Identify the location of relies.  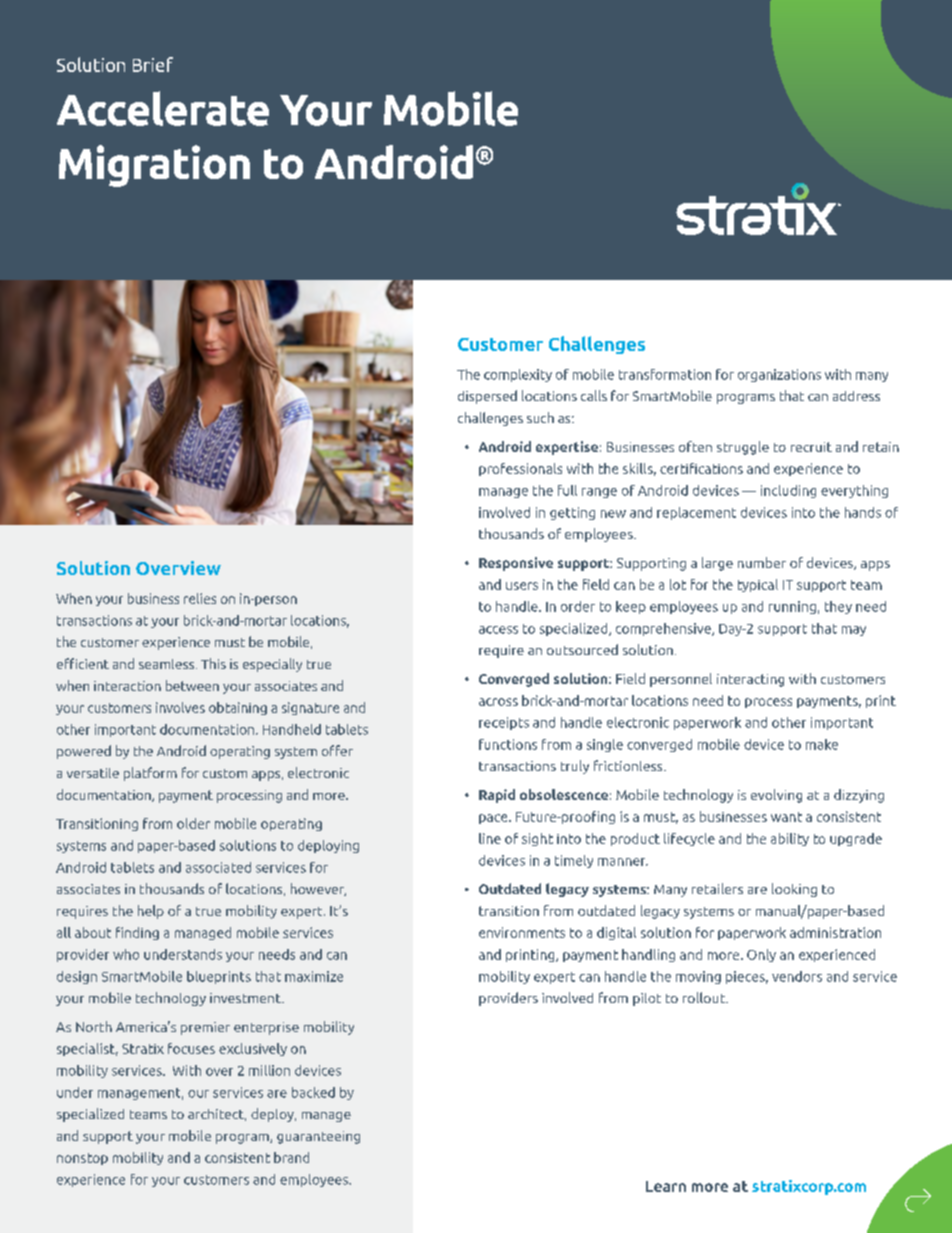
(200, 598).
